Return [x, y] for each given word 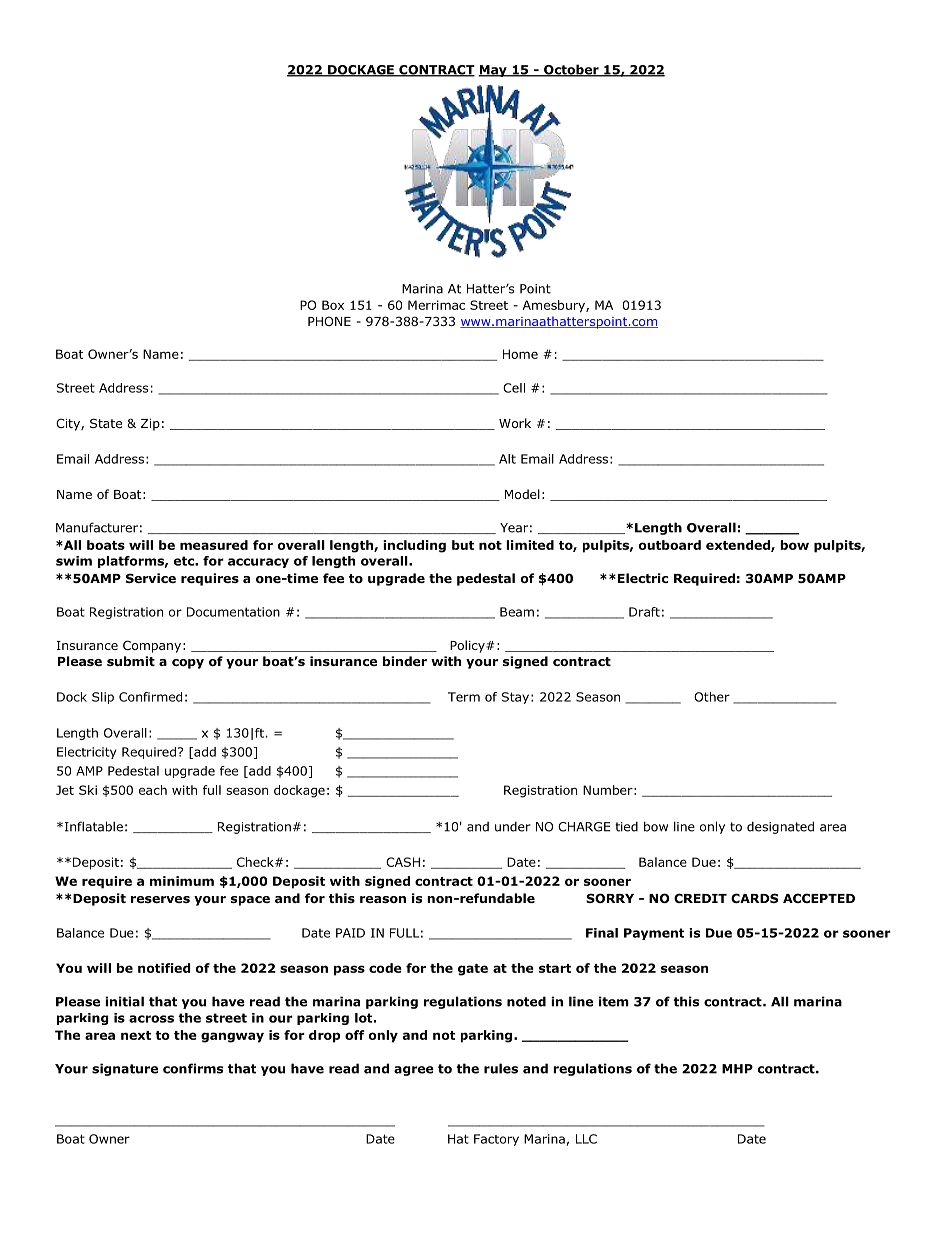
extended [739, 546]
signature [125, 1069]
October [571, 70]
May [493, 71]
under [513, 826]
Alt [507, 459]
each [153, 790]
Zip [150, 425]
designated [780, 827]
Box [333, 305]
